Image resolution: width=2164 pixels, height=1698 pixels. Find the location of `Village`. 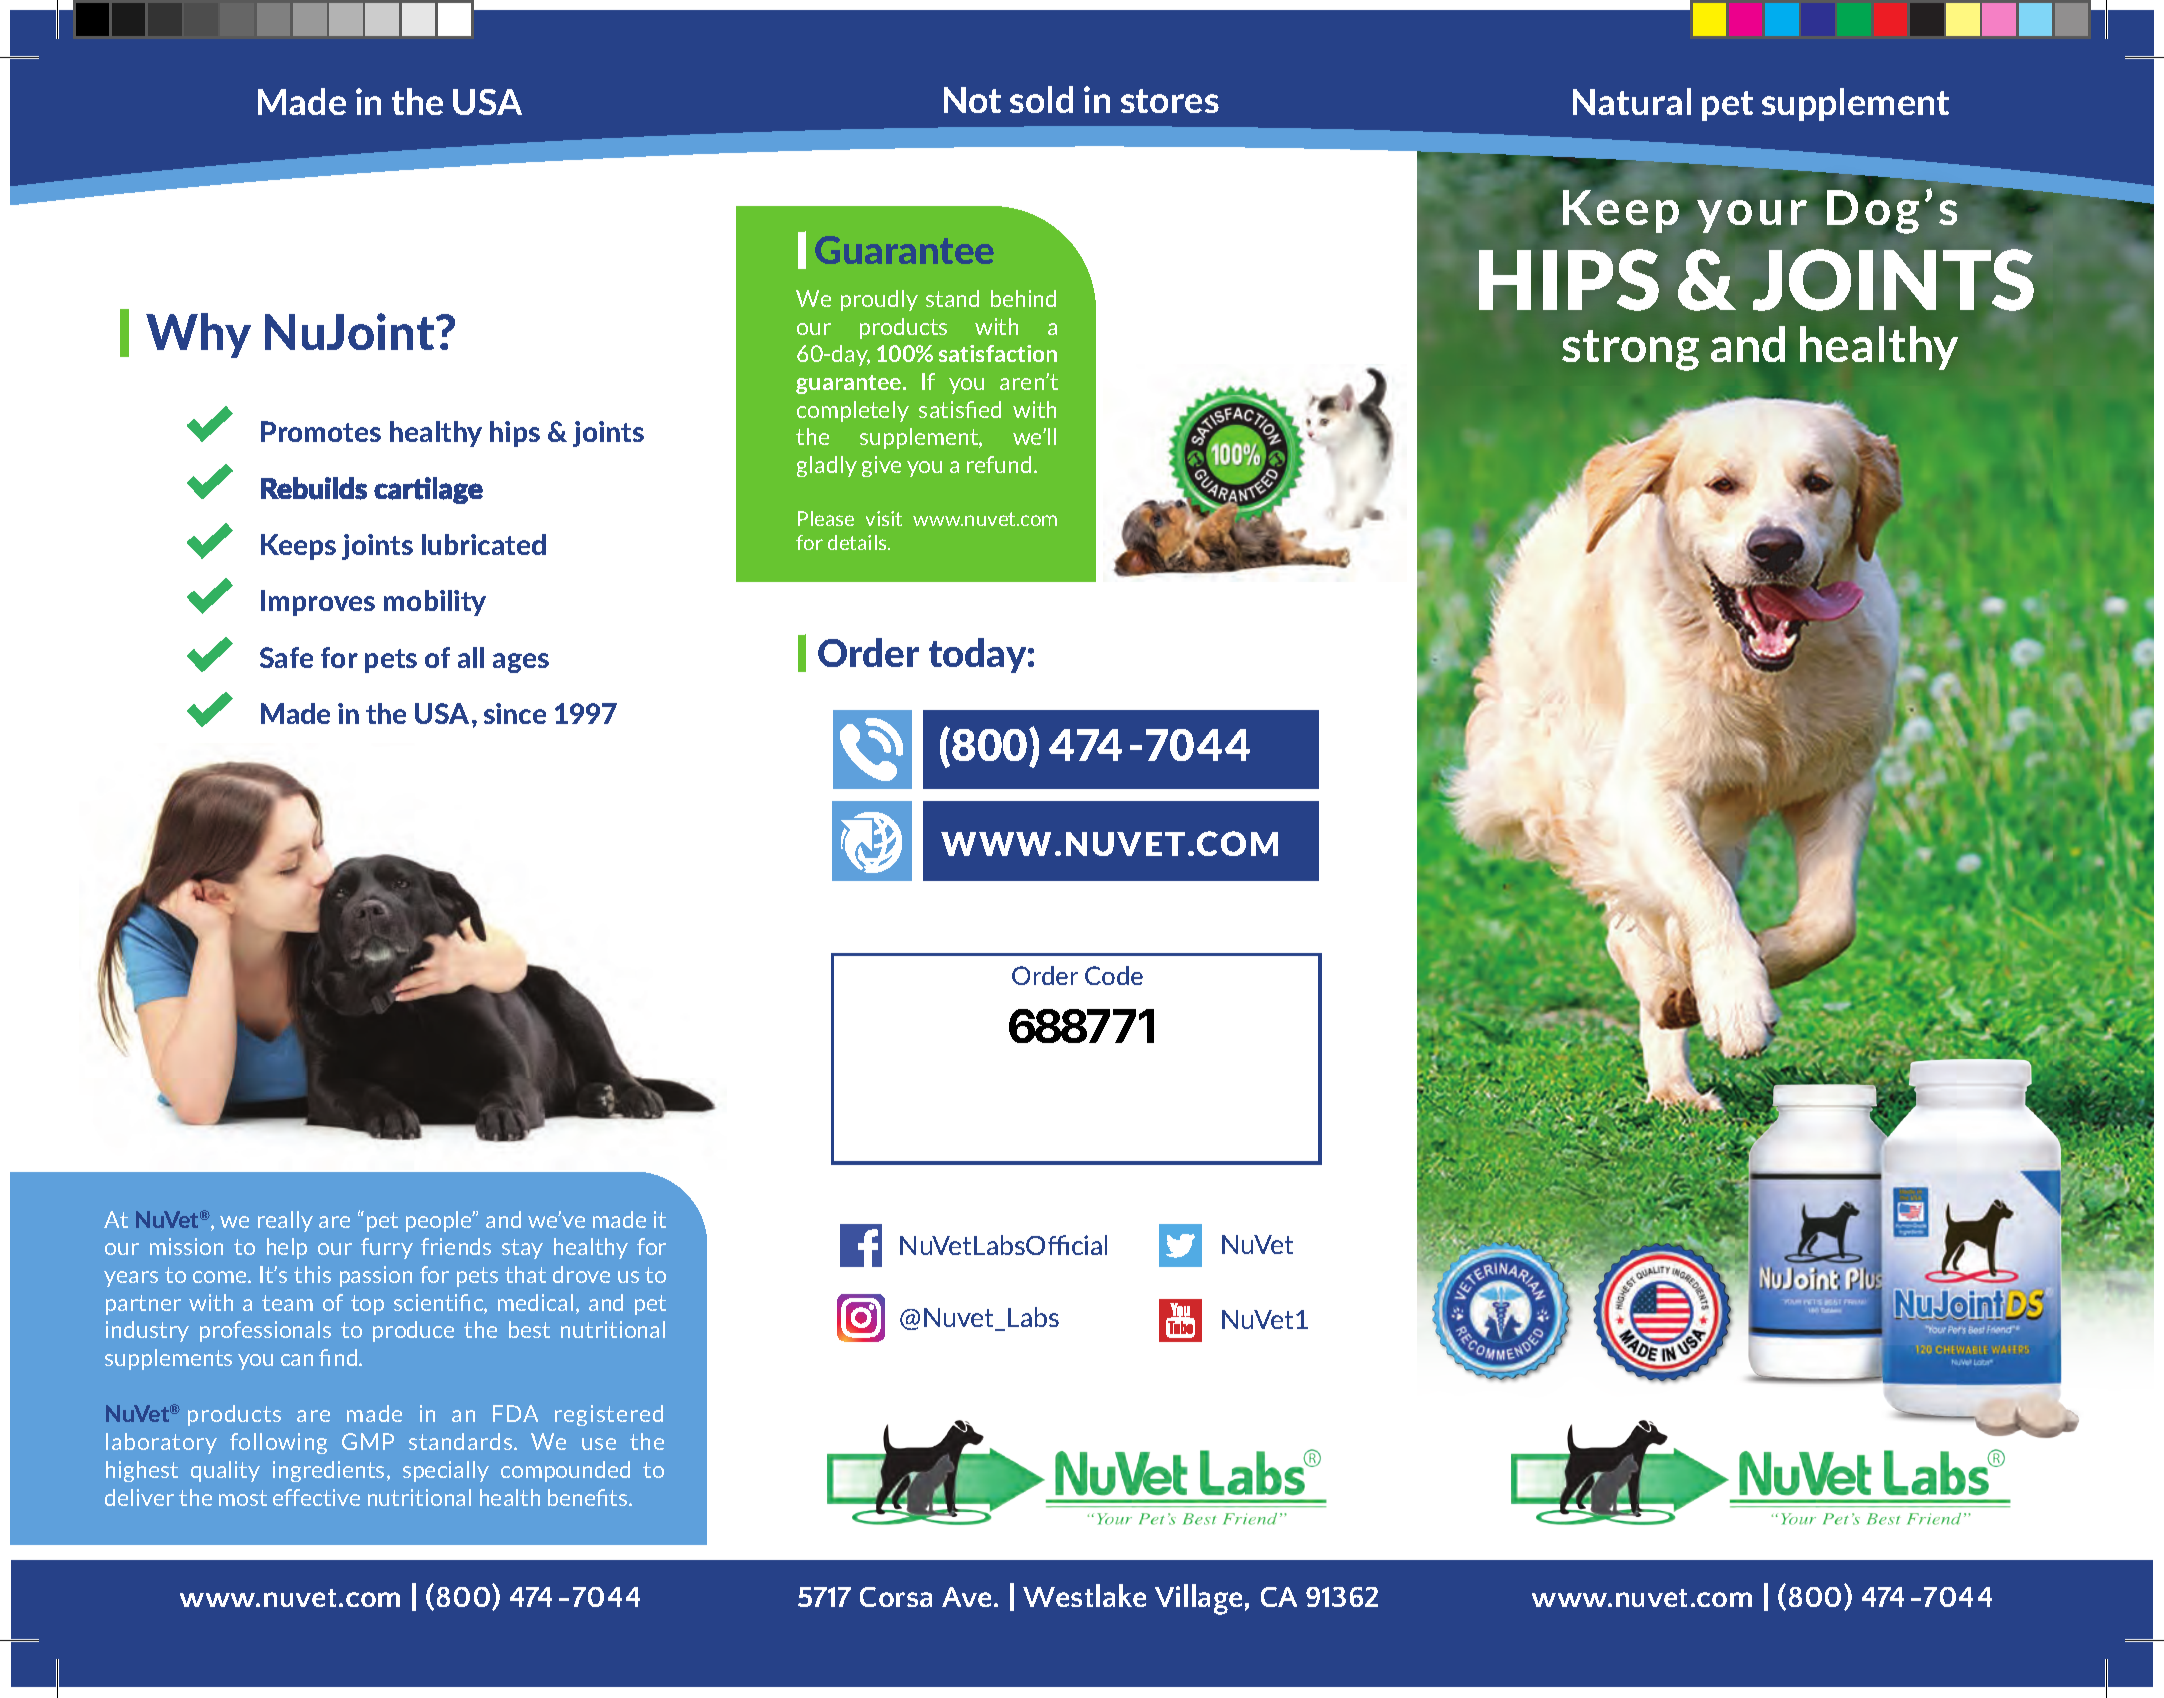

Village is located at coordinates (1198, 1599).
